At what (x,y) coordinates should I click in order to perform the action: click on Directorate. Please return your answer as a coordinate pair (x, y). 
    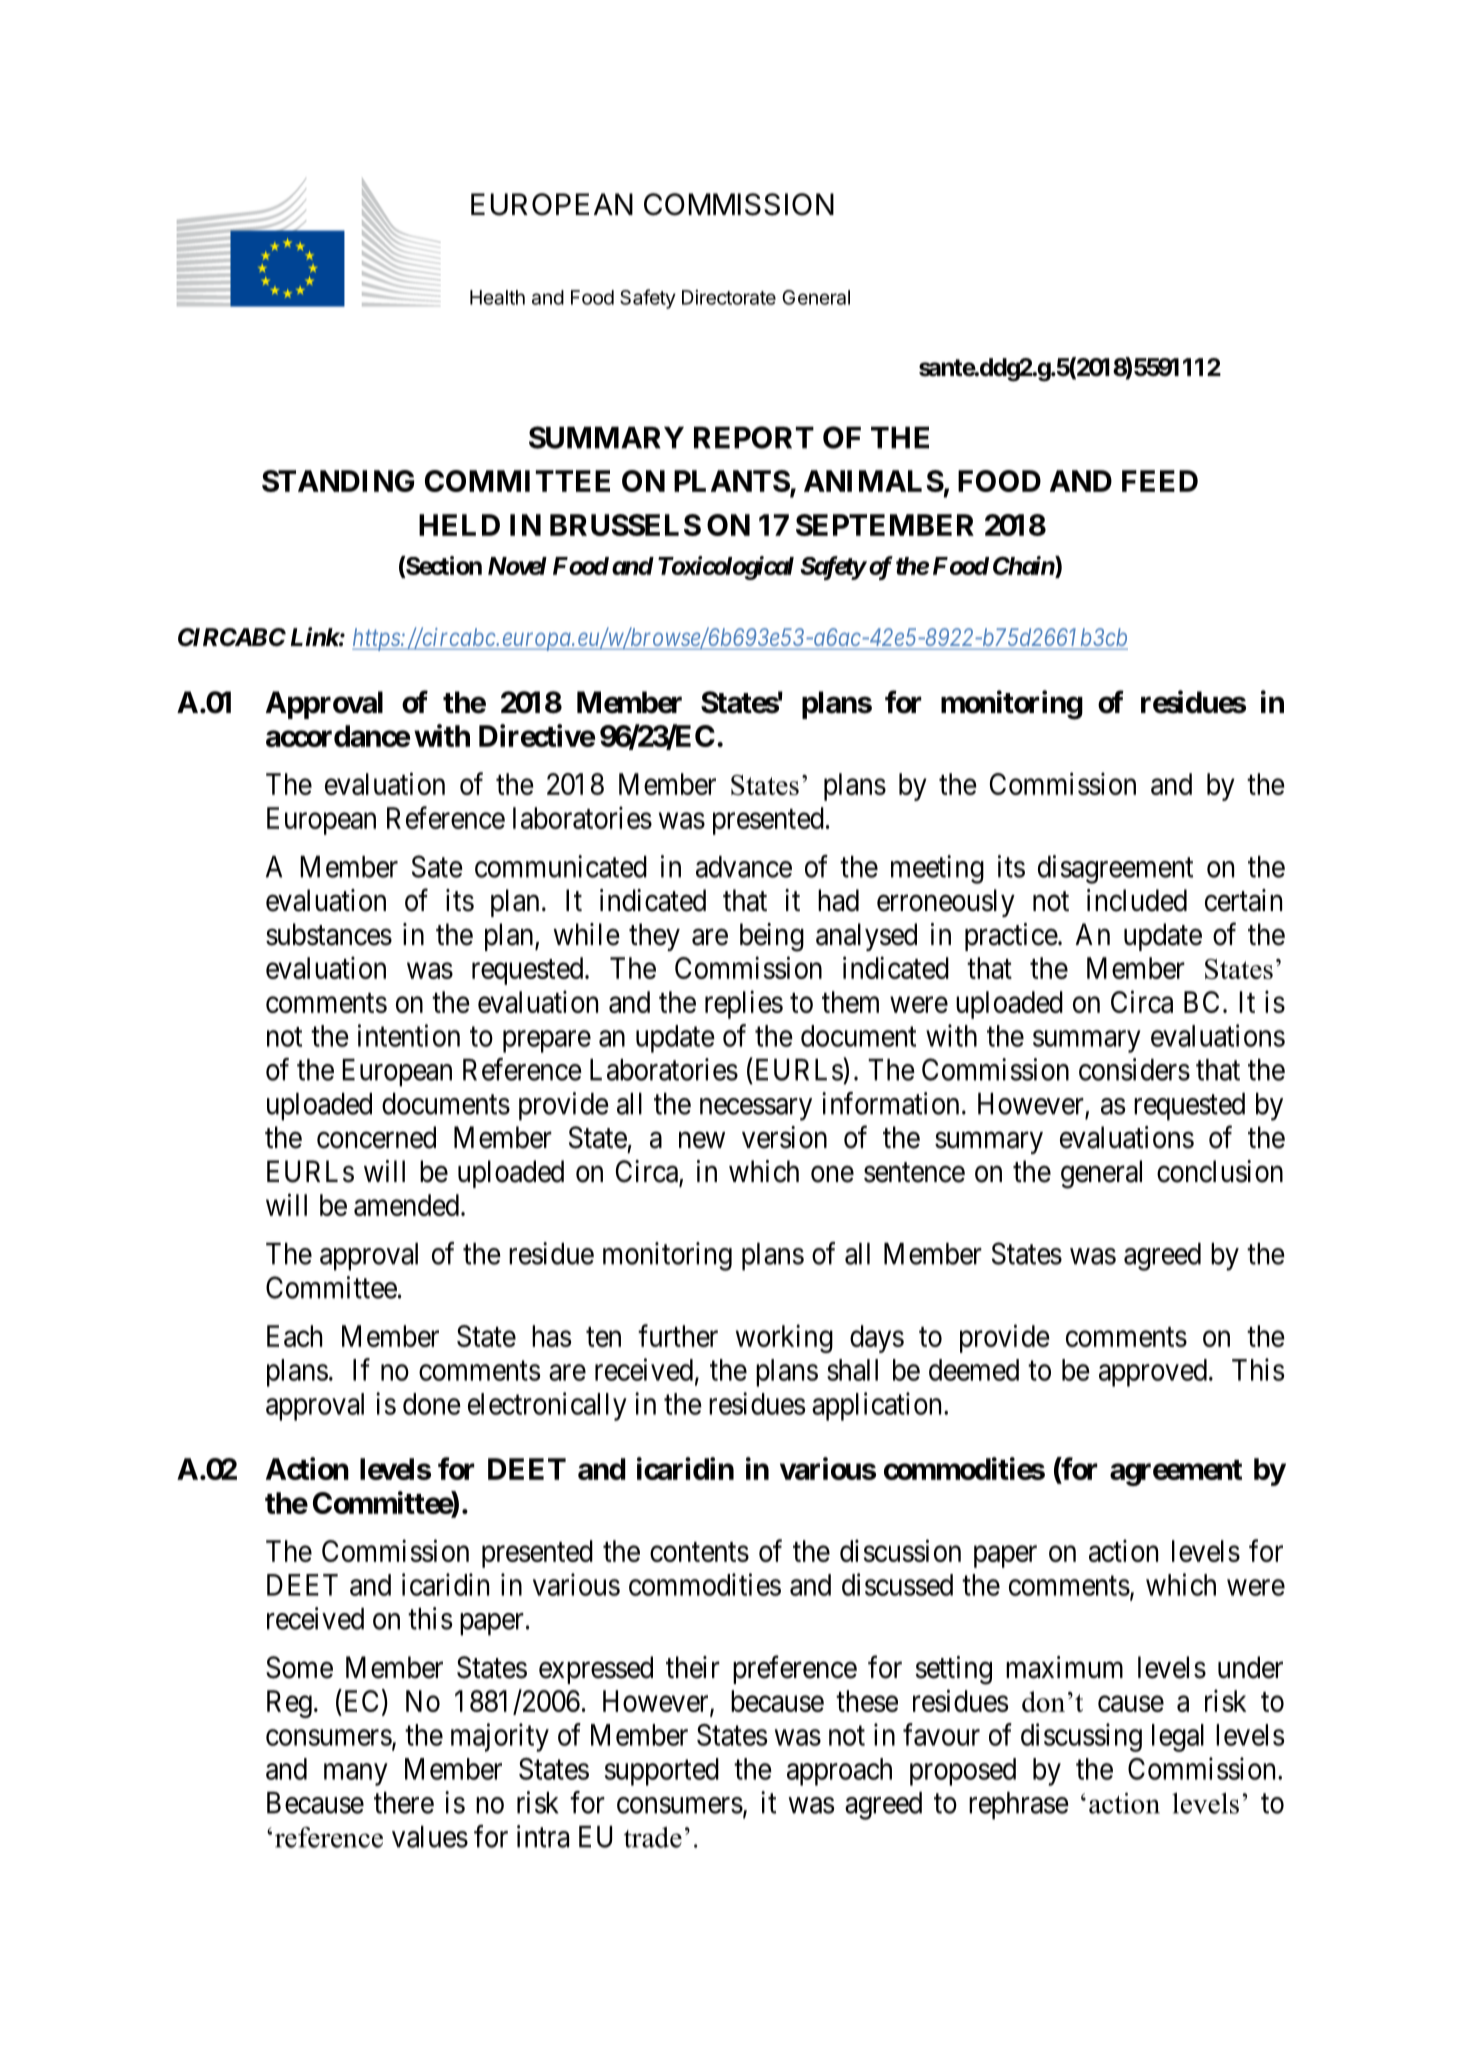
    Looking at the image, I should click on (729, 297).
